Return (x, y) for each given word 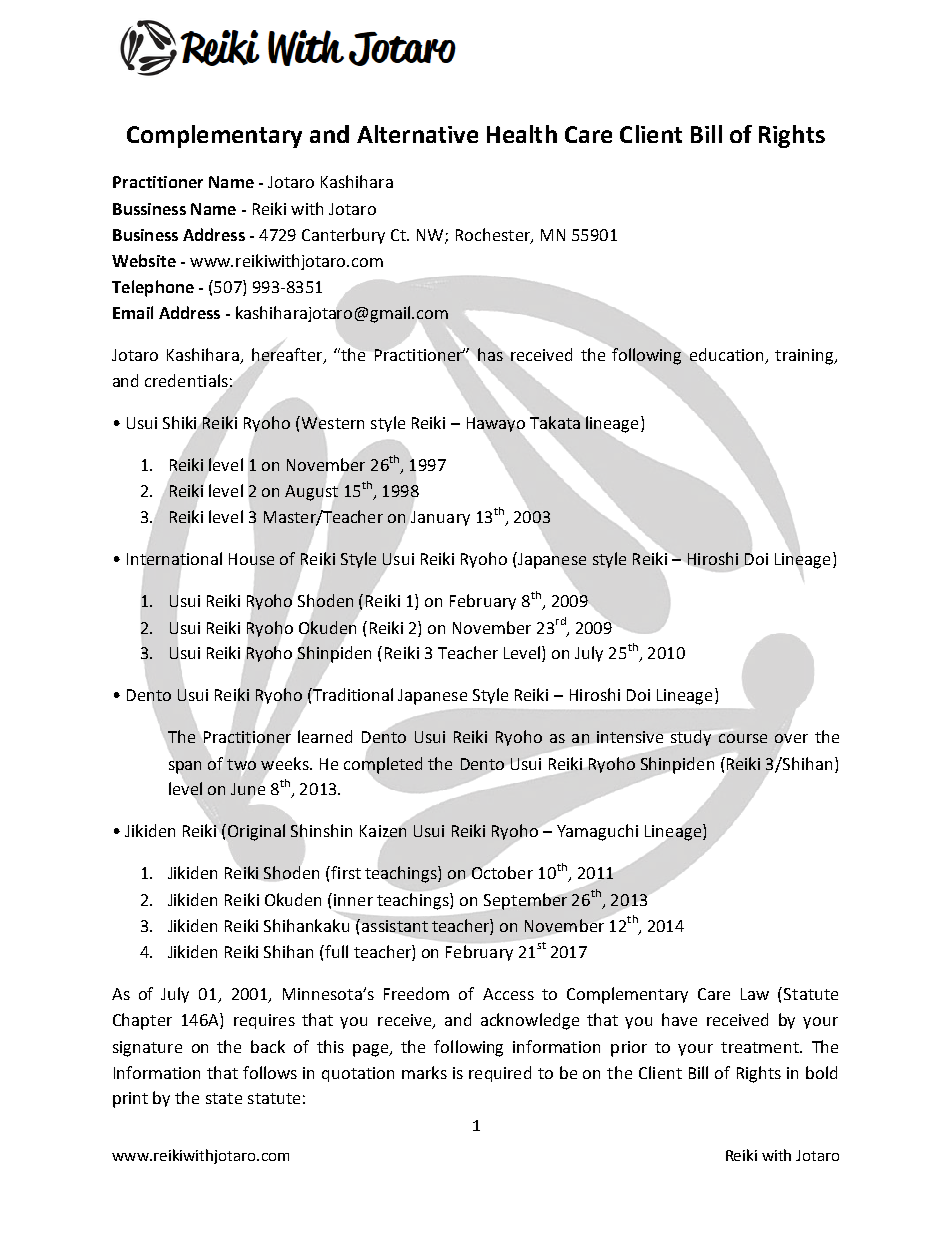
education (726, 356)
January (440, 518)
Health (522, 134)
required (500, 1074)
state (224, 1098)
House (251, 559)
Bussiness (149, 209)
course (743, 738)
